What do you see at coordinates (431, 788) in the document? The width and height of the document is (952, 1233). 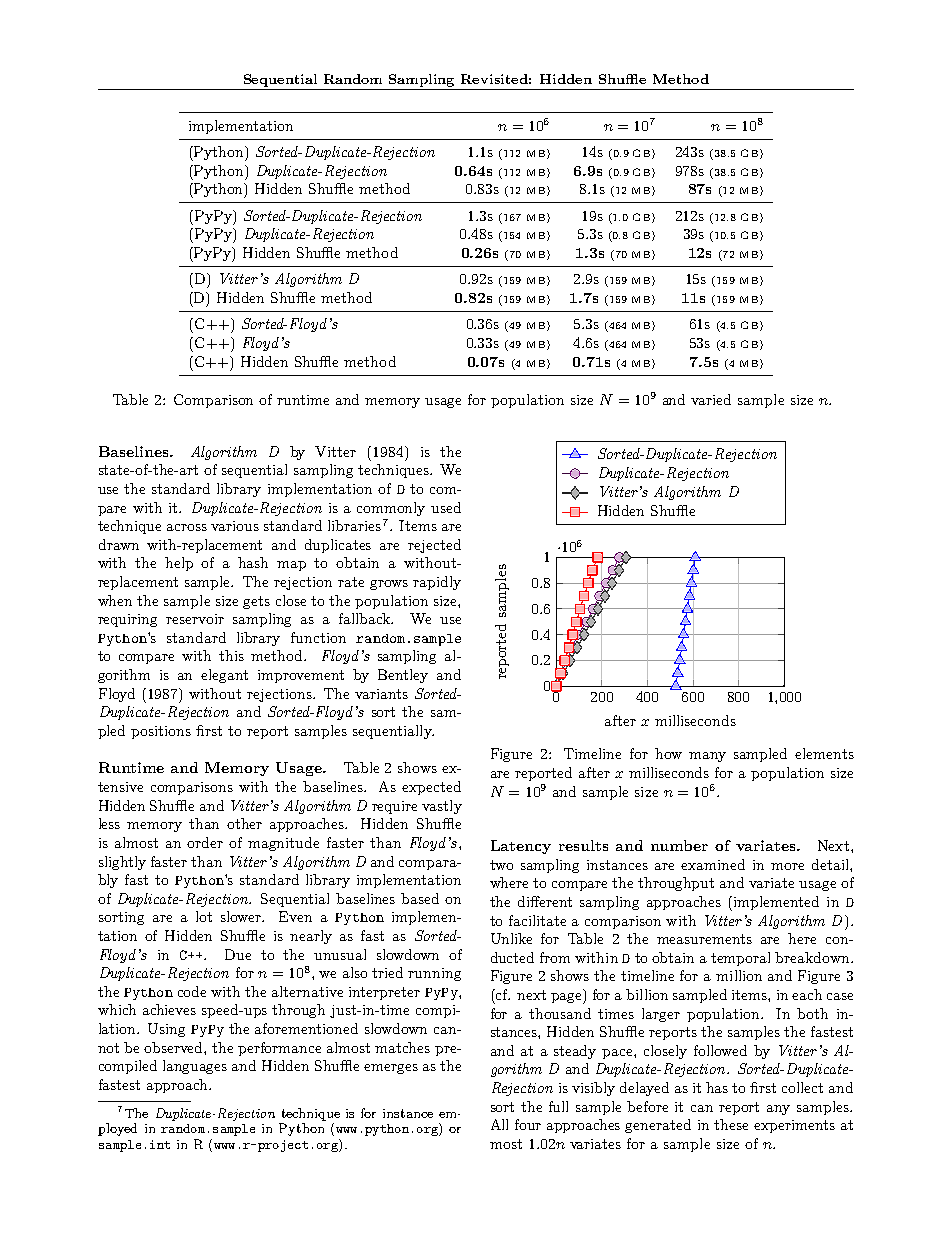 I see `expected` at bounding box center [431, 788].
